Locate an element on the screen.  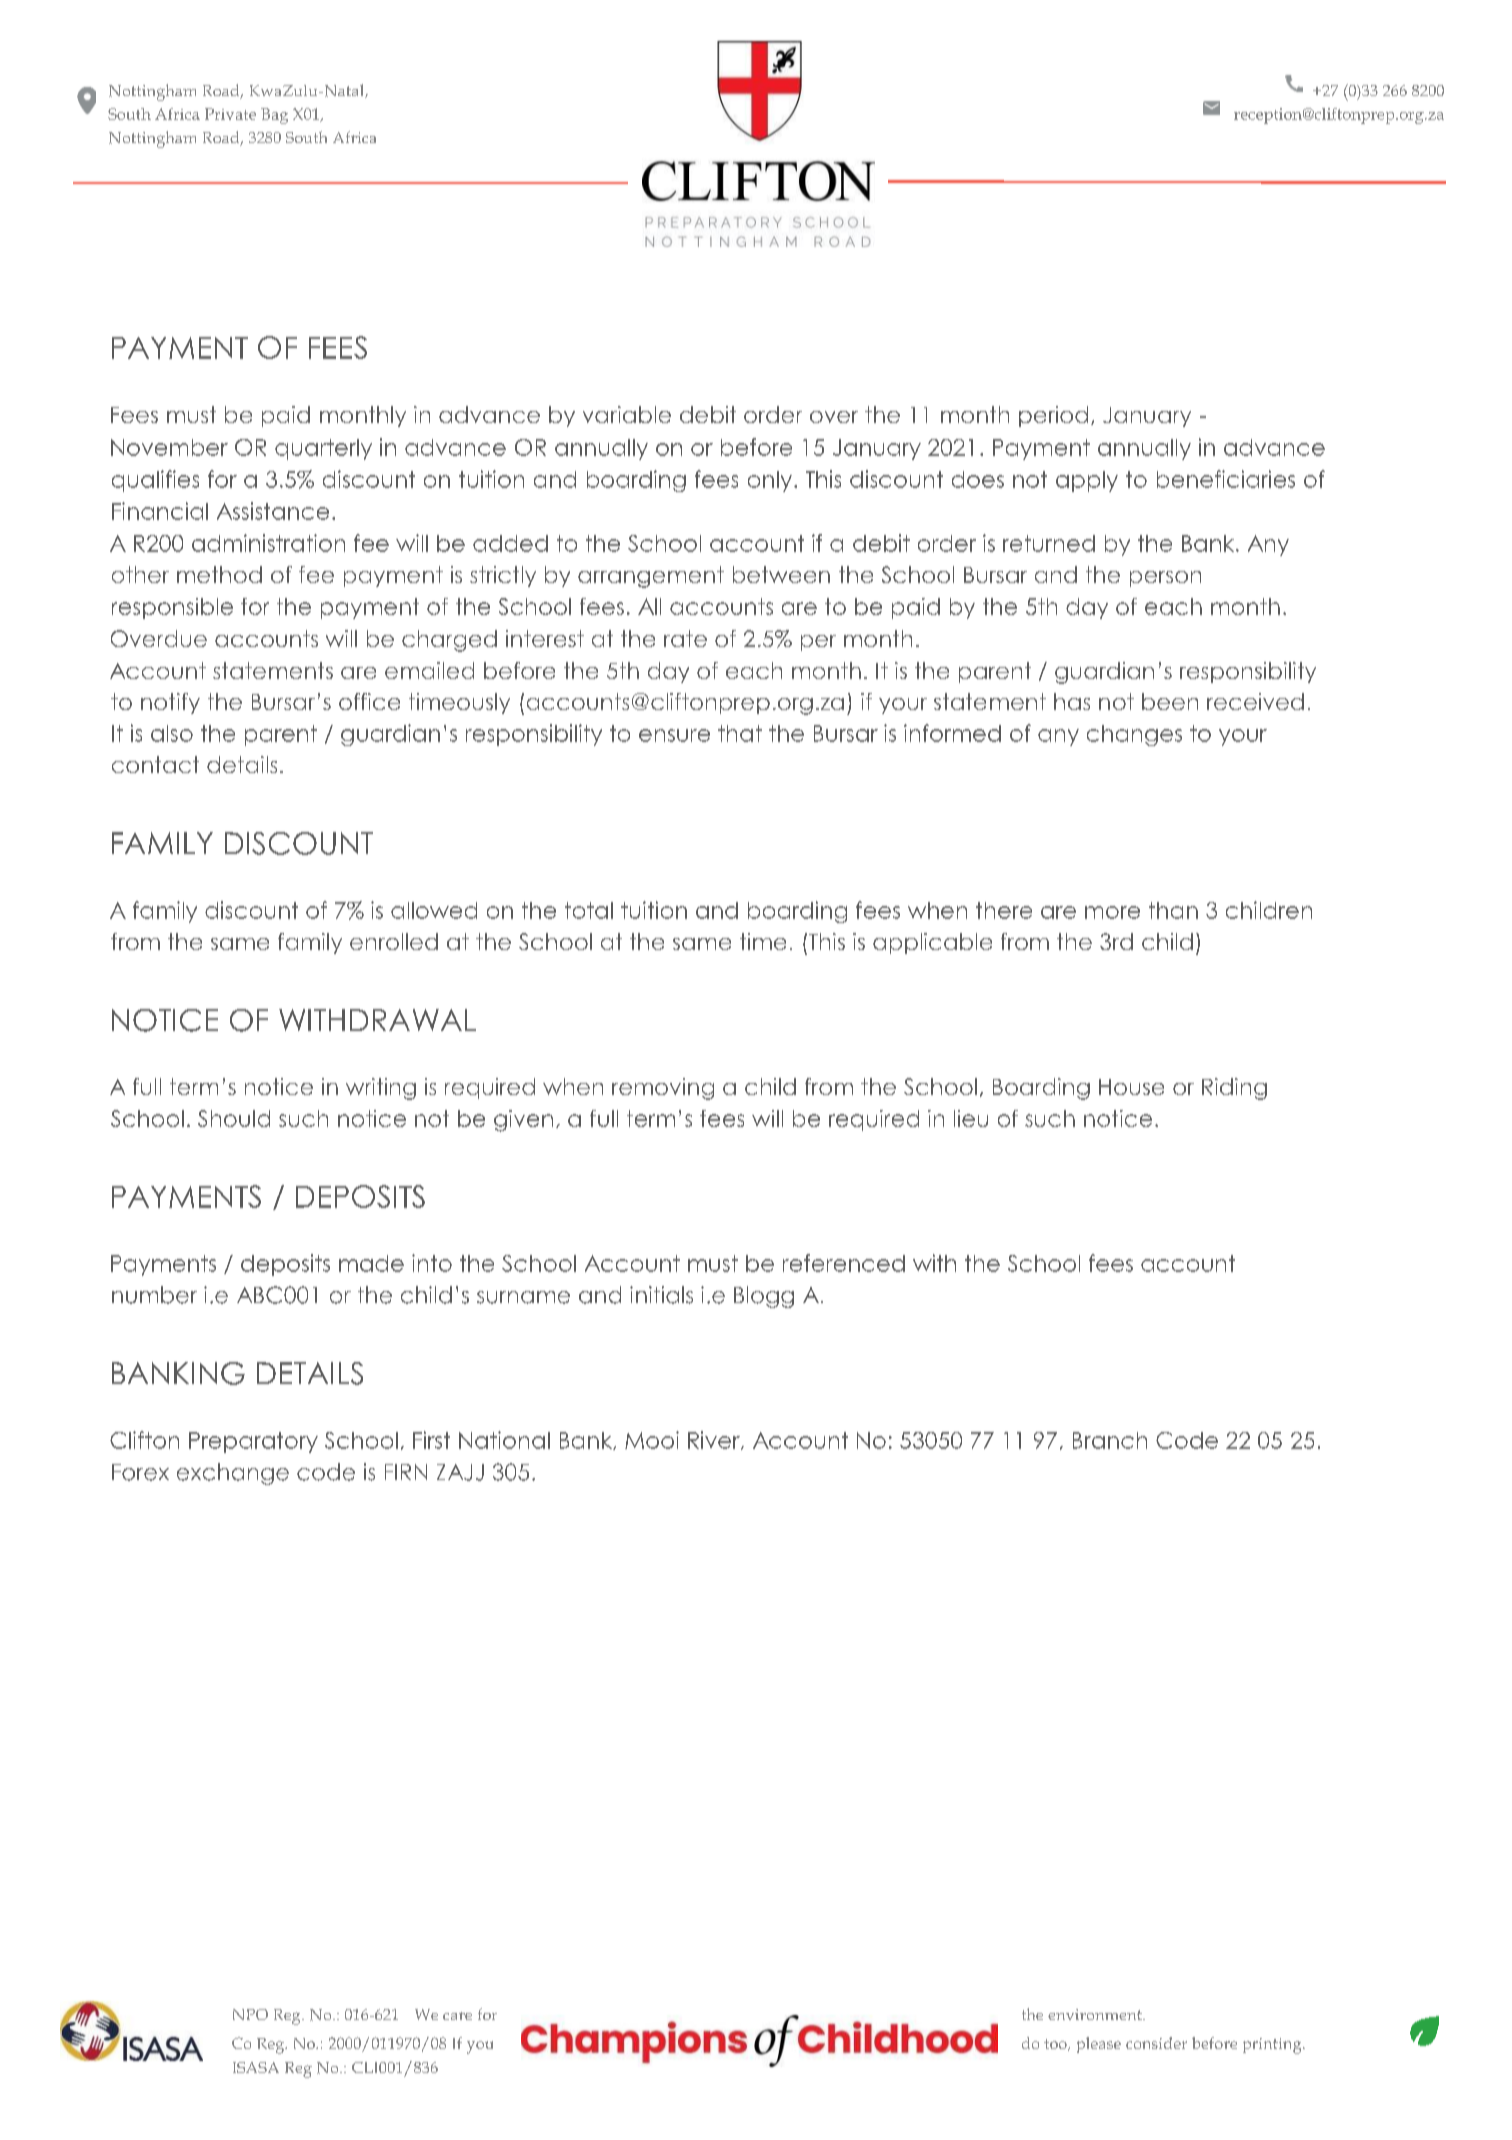
River is located at coordinates (715, 1440).
